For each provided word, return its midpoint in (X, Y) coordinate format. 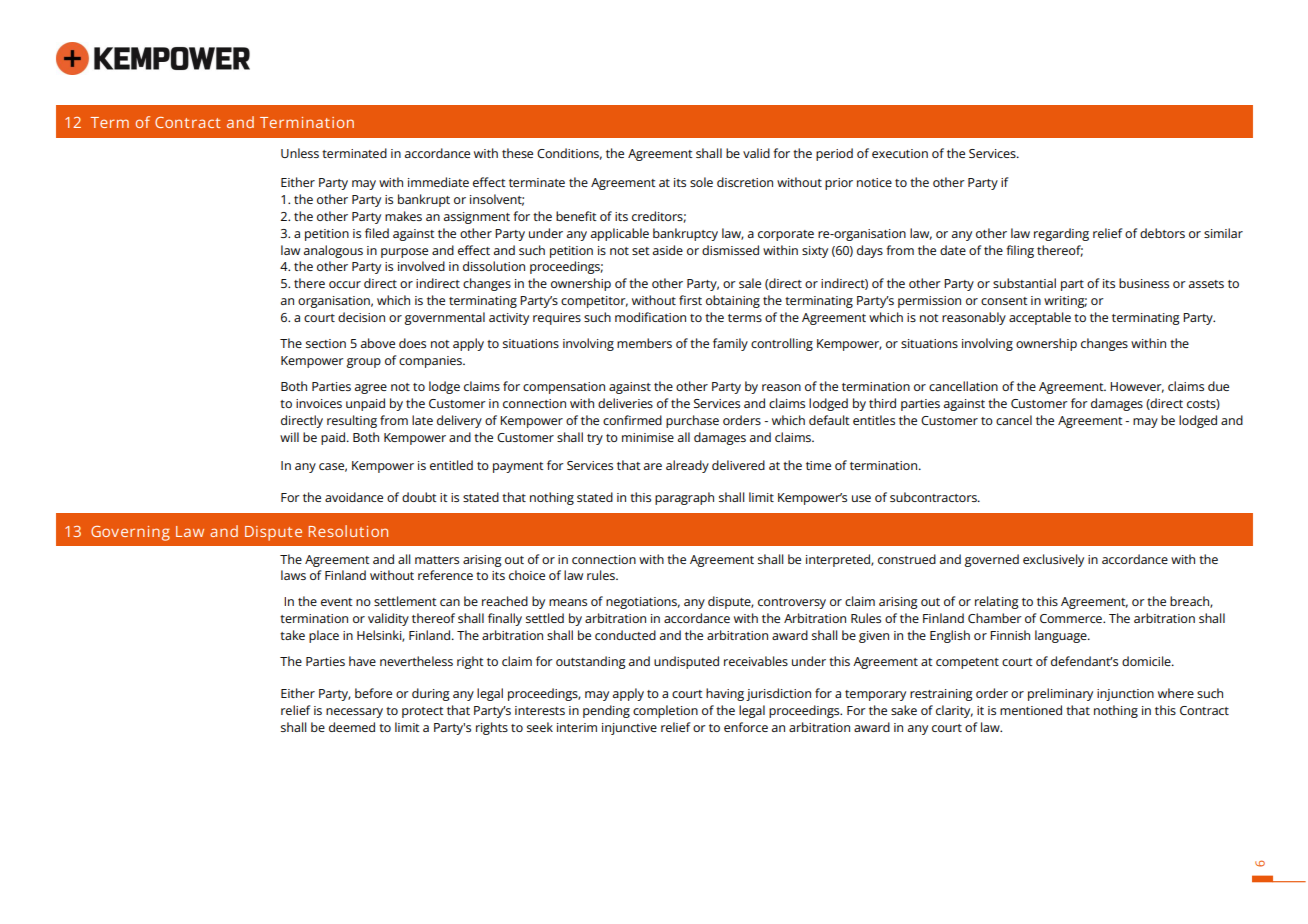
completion (665, 711)
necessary (354, 713)
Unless (300, 153)
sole (701, 182)
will (289, 437)
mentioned (1031, 710)
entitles (874, 420)
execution (900, 153)
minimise (648, 437)
